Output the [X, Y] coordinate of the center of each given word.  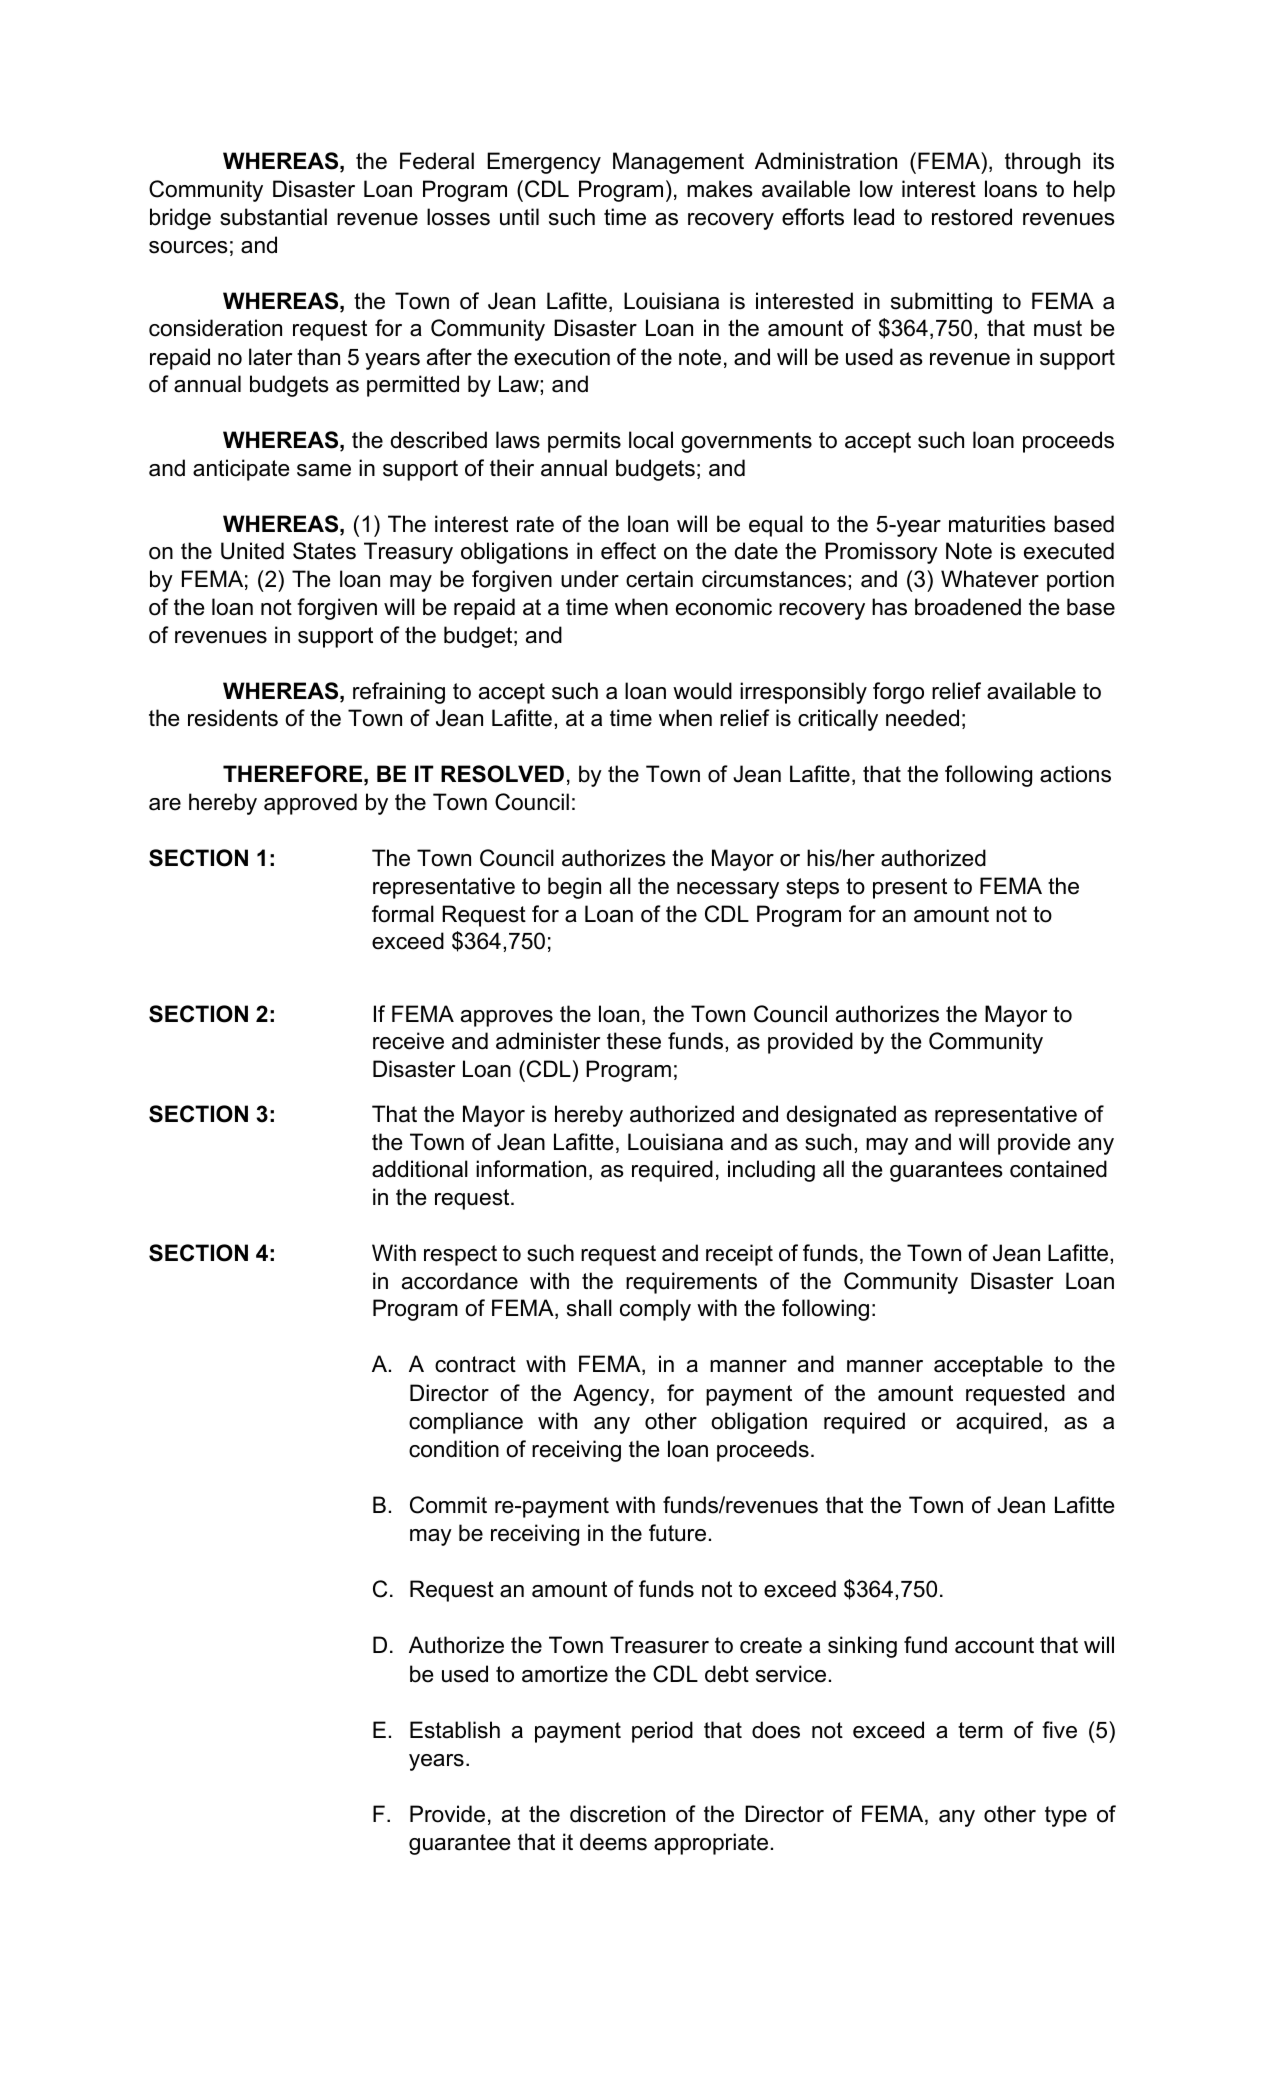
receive [408, 1041]
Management [678, 163]
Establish [455, 1730]
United [252, 551]
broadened [968, 607]
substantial [273, 217]
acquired [999, 1423]
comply [655, 1310]
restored [972, 217]
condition [454, 1449]
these [634, 1041]
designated [841, 1116]
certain [659, 579]
